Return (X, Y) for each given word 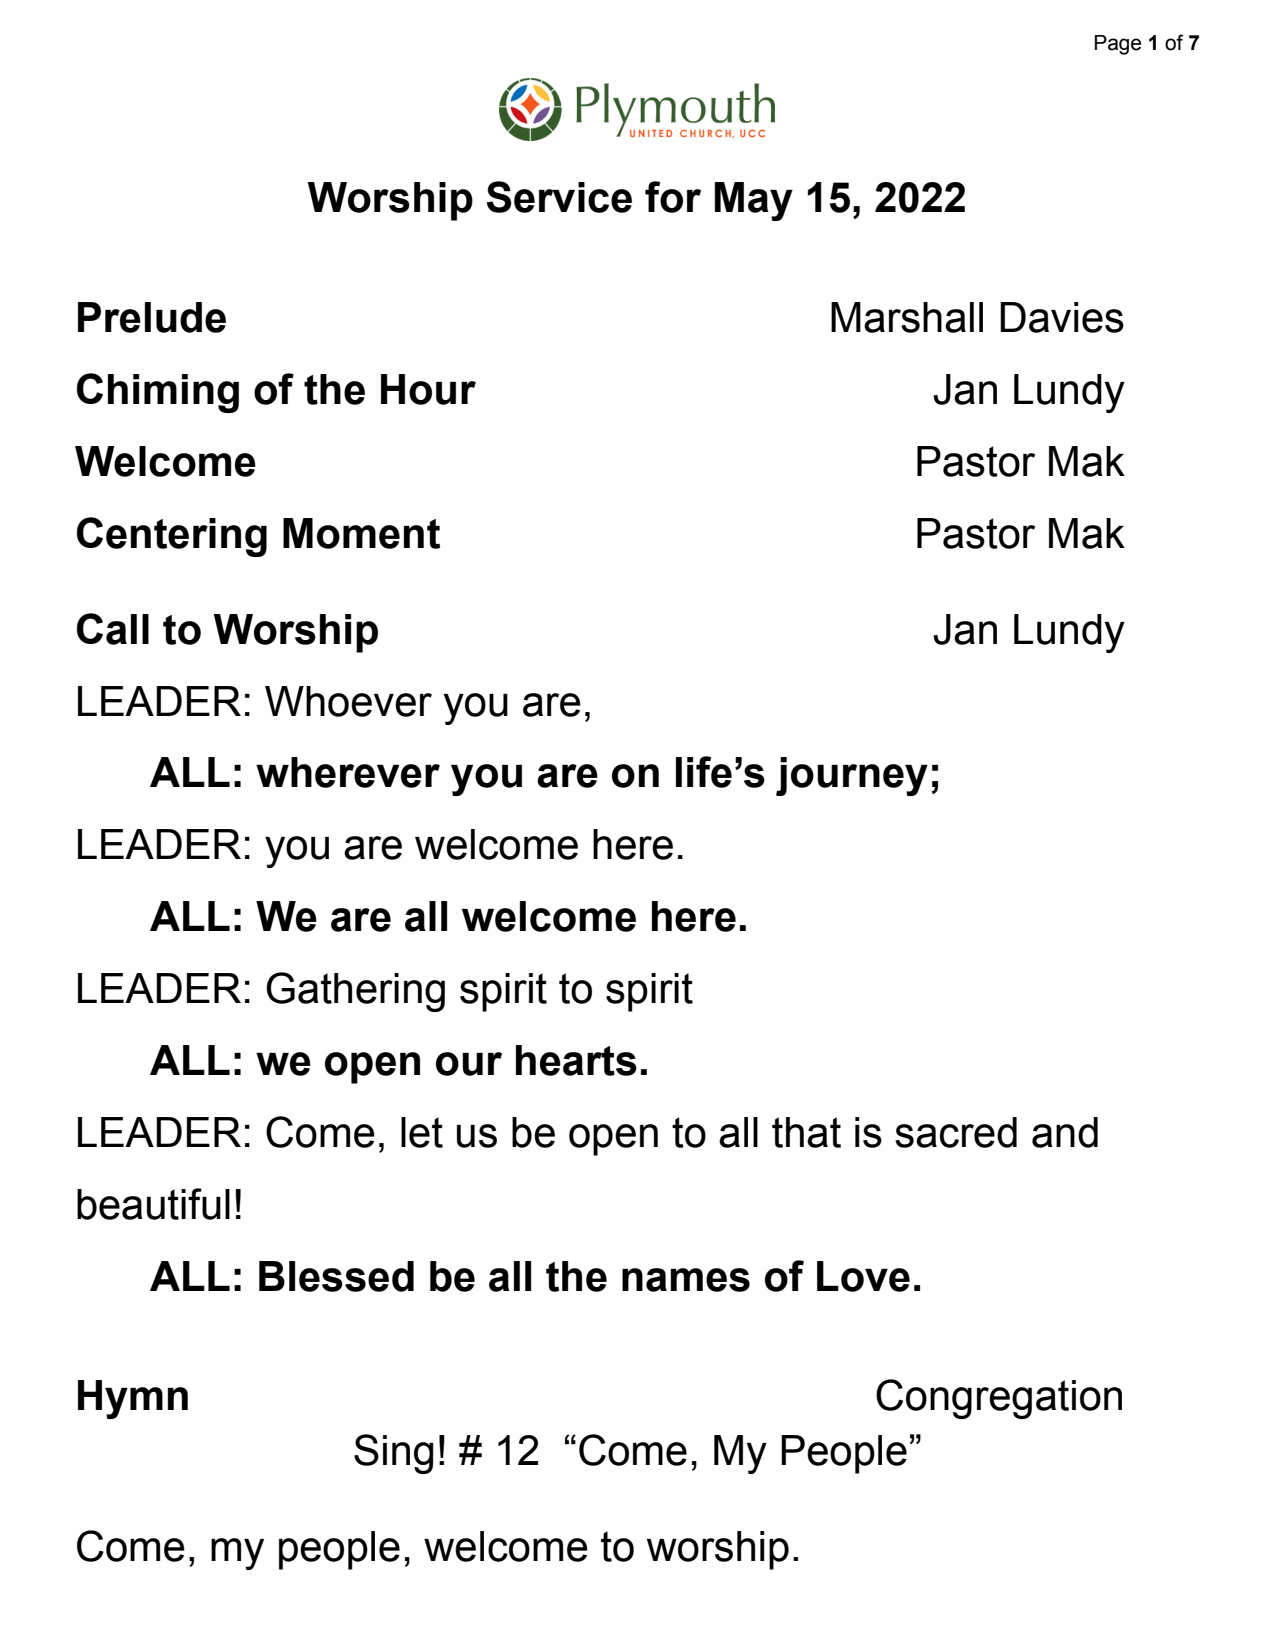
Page (1118, 45)
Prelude (152, 317)
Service (559, 197)
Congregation (999, 1399)
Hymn (133, 1399)
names (686, 1280)
